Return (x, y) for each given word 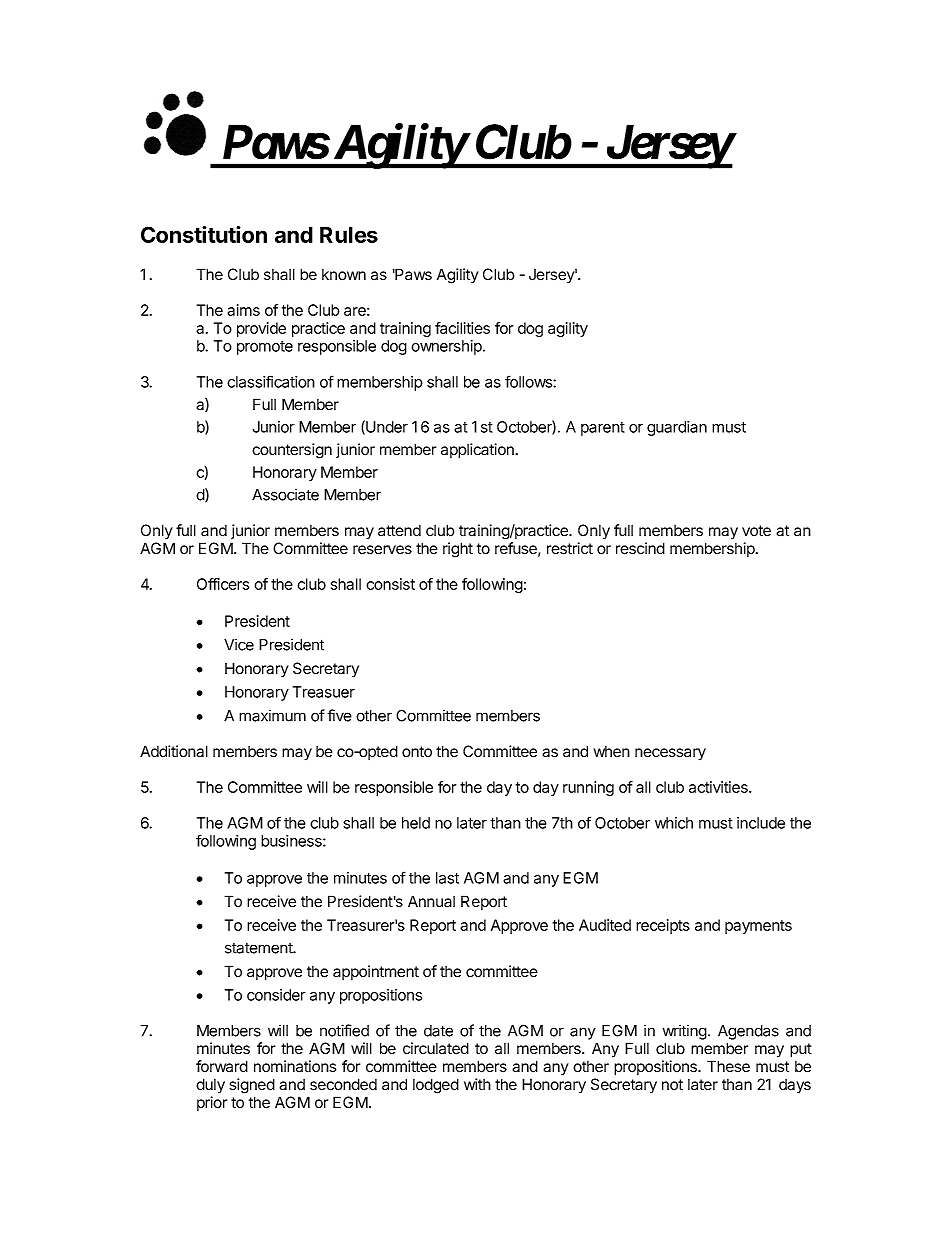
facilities (462, 328)
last (447, 878)
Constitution (204, 234)
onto (417, 752)
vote (756, 531)
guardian (677, 428)
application (477, 451)
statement (259, 948)
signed (252, 1086)
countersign (292, 451)
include (761, 823)
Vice (239, 644)
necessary (670, 754)
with (477, 1084)
